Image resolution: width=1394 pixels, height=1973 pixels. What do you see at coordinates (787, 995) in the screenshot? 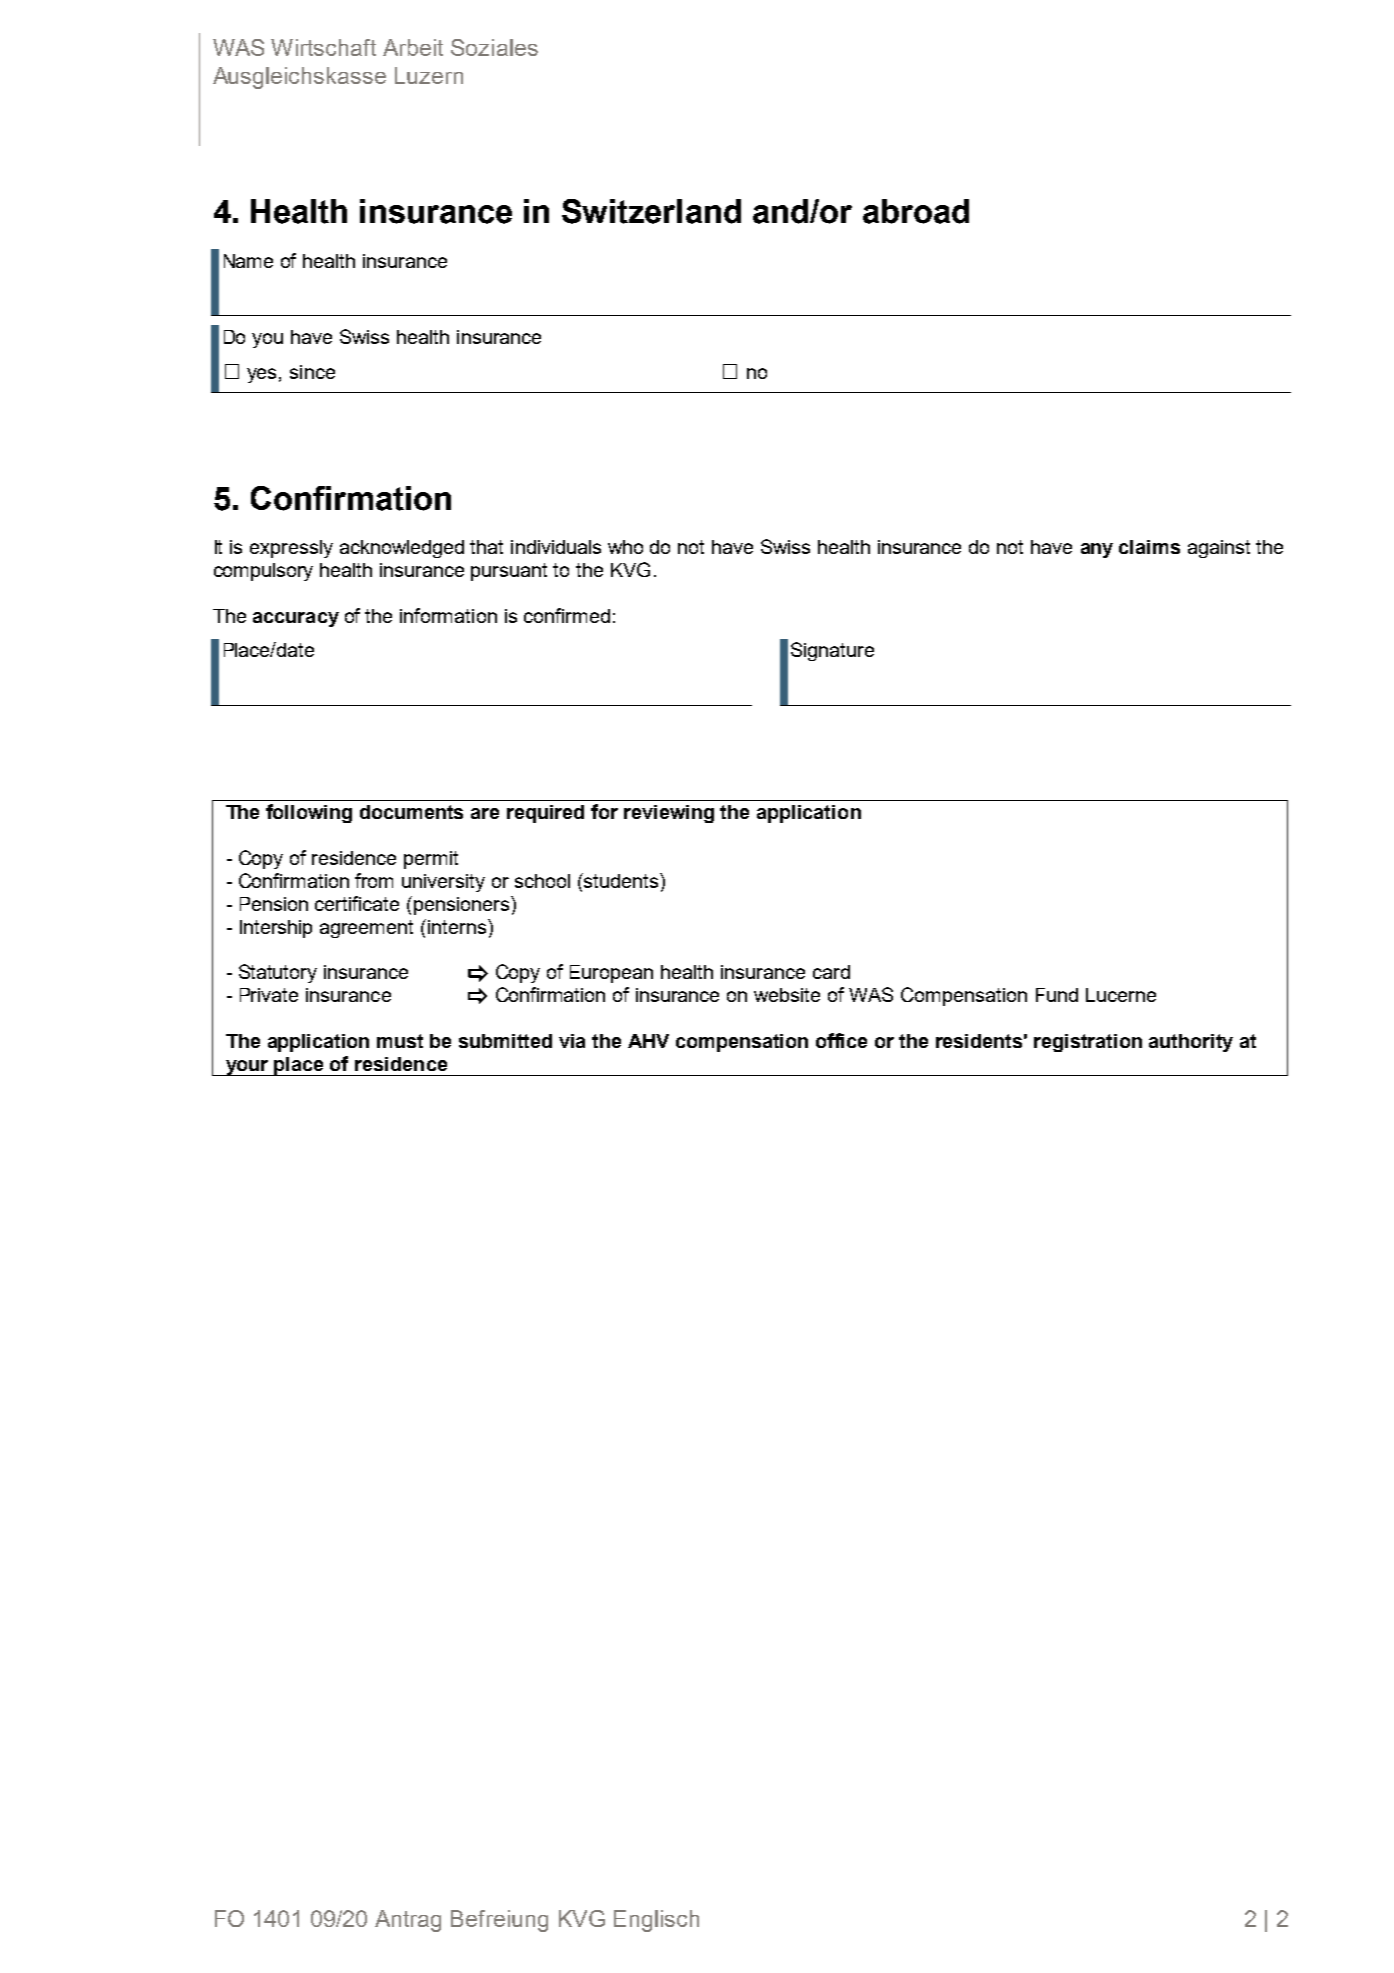
I see `website` at bounding box center [787, 995].
